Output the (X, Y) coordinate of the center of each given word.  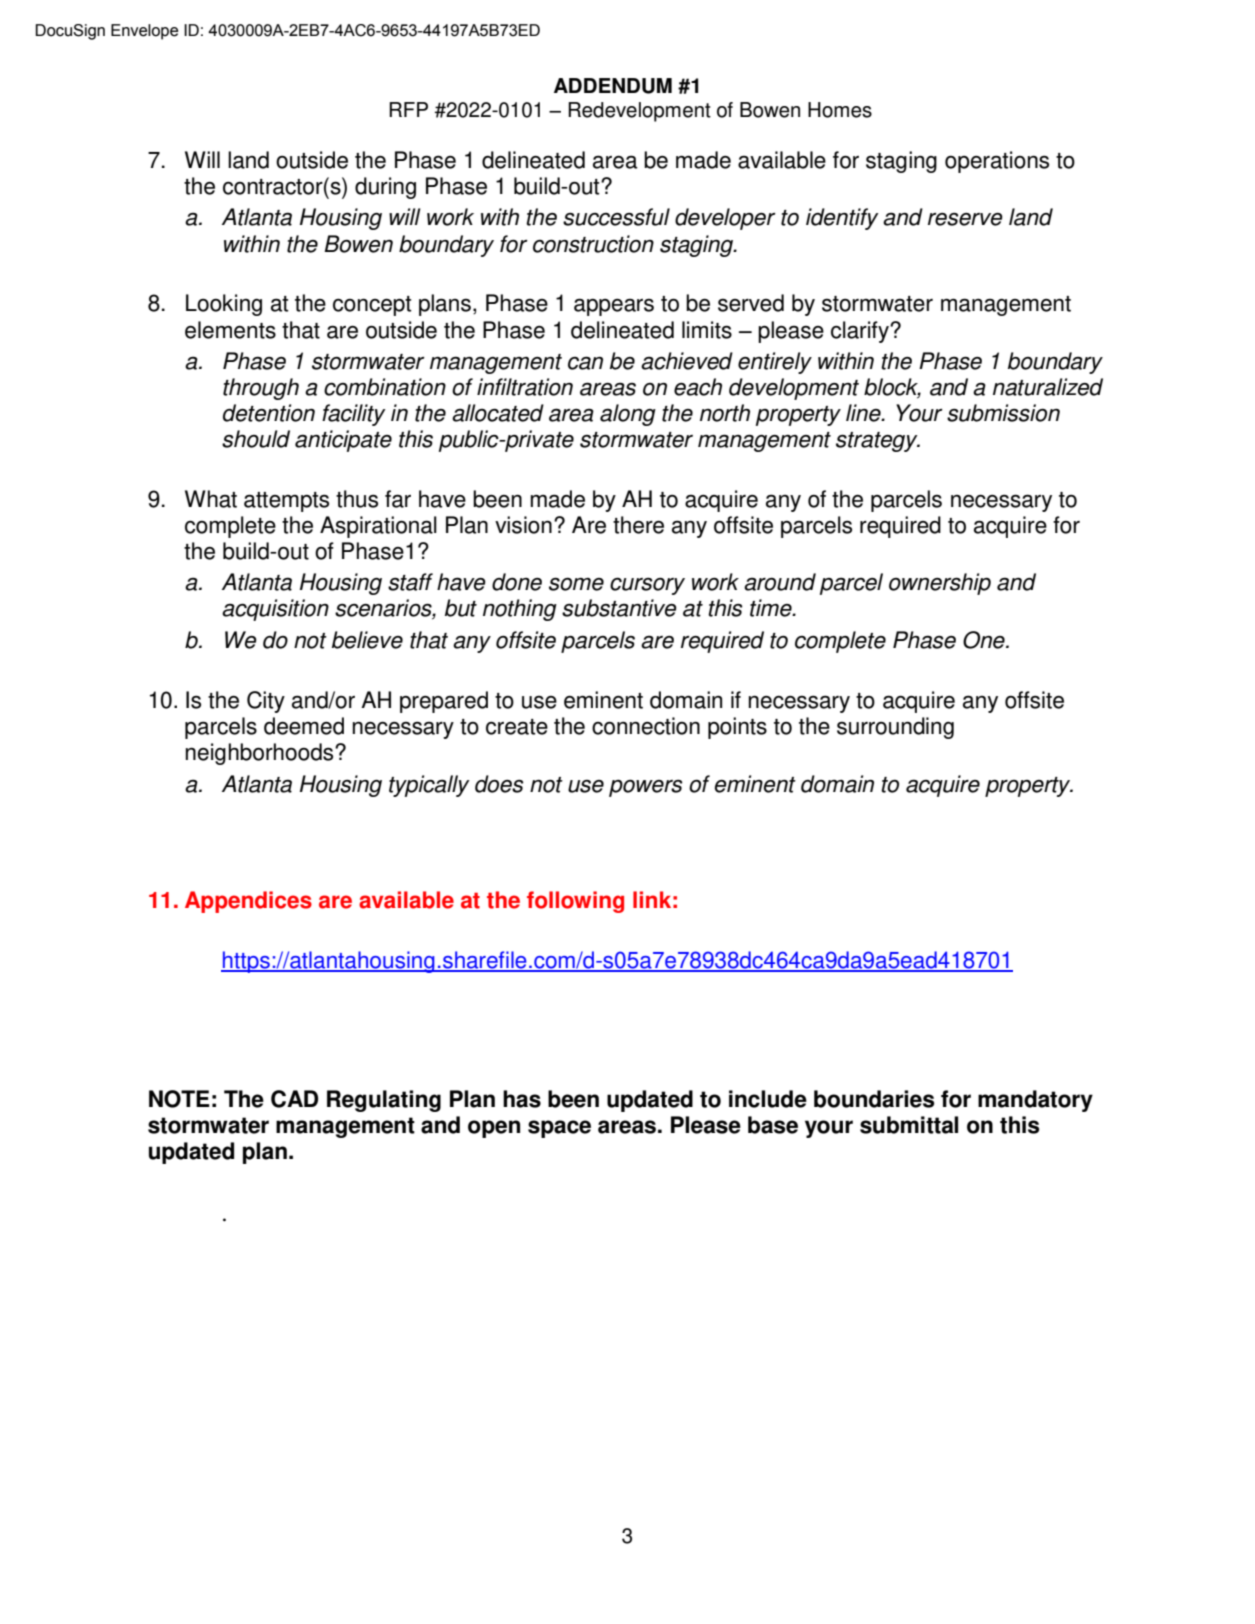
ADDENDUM (613, 86)
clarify (861, 332)
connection (646, 726)
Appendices (248, 902)
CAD (294, 1099)
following (575, 902)
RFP (408, 109)
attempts (286, 502)
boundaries (874, 1099)
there (638, 525)
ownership (940, 584)
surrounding (895, 728)
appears (614, 307)
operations (997, 162)
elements (230, 330)
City (266, 702)
